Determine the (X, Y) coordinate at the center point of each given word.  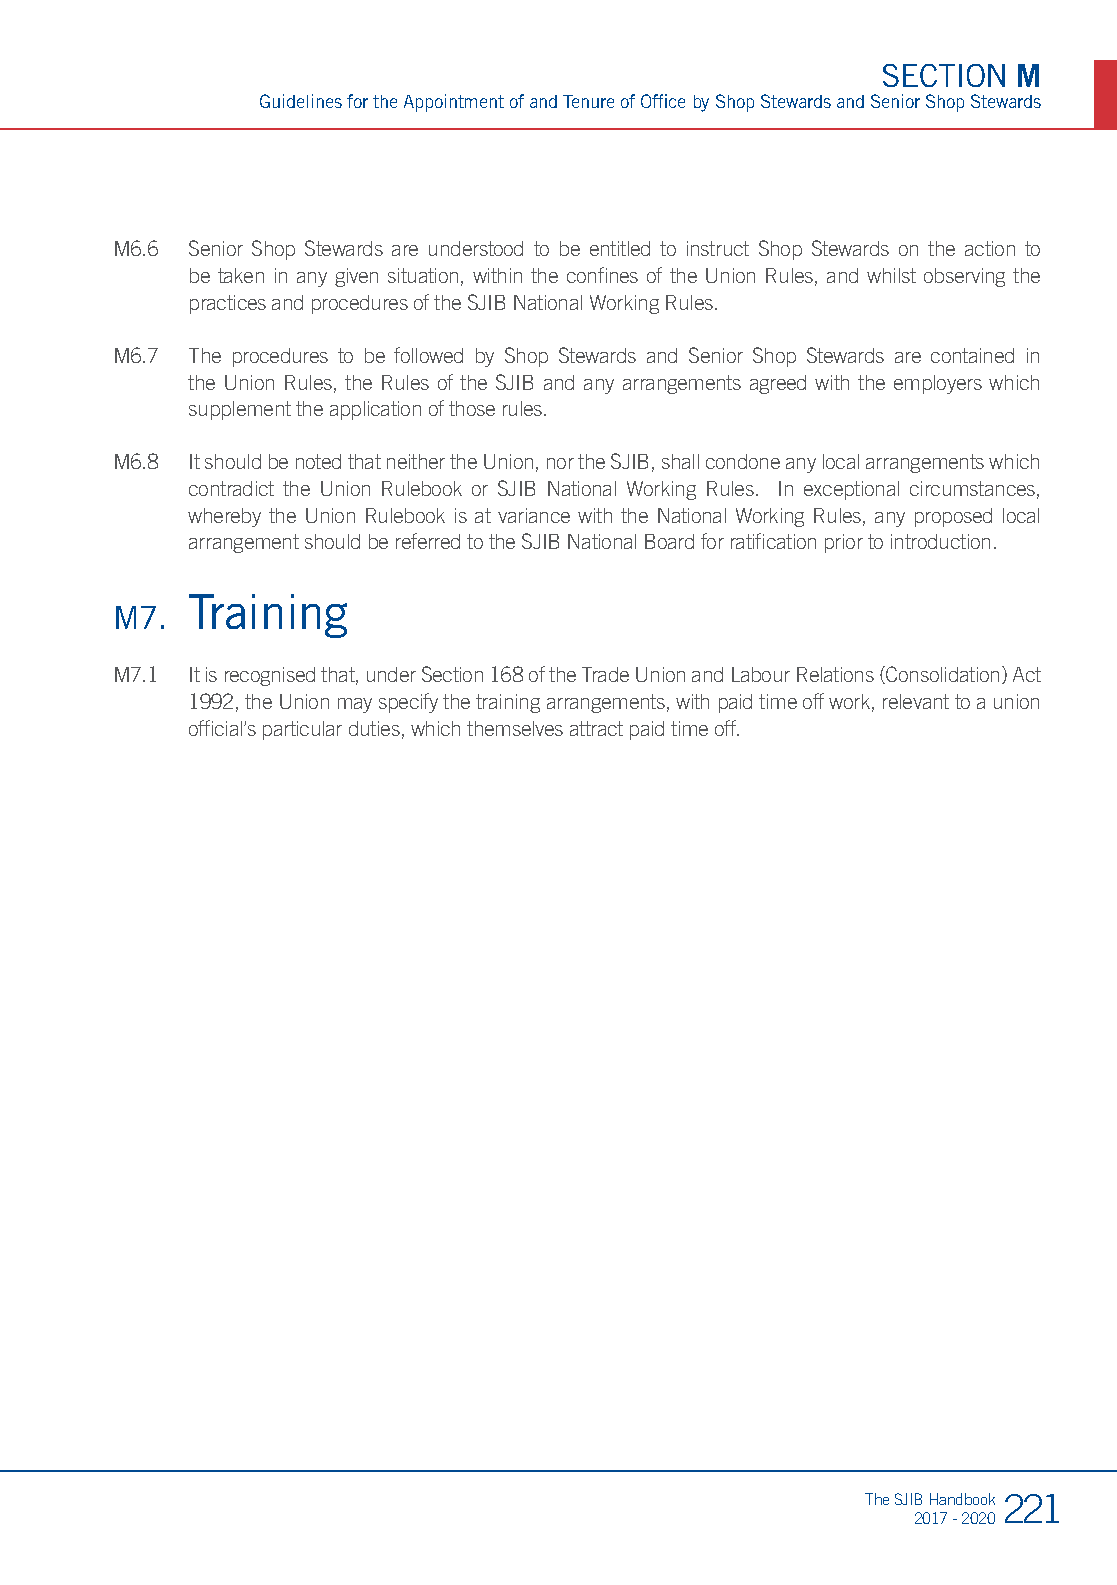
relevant (916, 701)
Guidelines (301, 101)
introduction (940, 541)
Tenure (588, 101)
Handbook (962, 1499)
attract (596, 728)
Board (669, 541)
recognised (270, 676)
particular (302, 730)
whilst (891, 275)
